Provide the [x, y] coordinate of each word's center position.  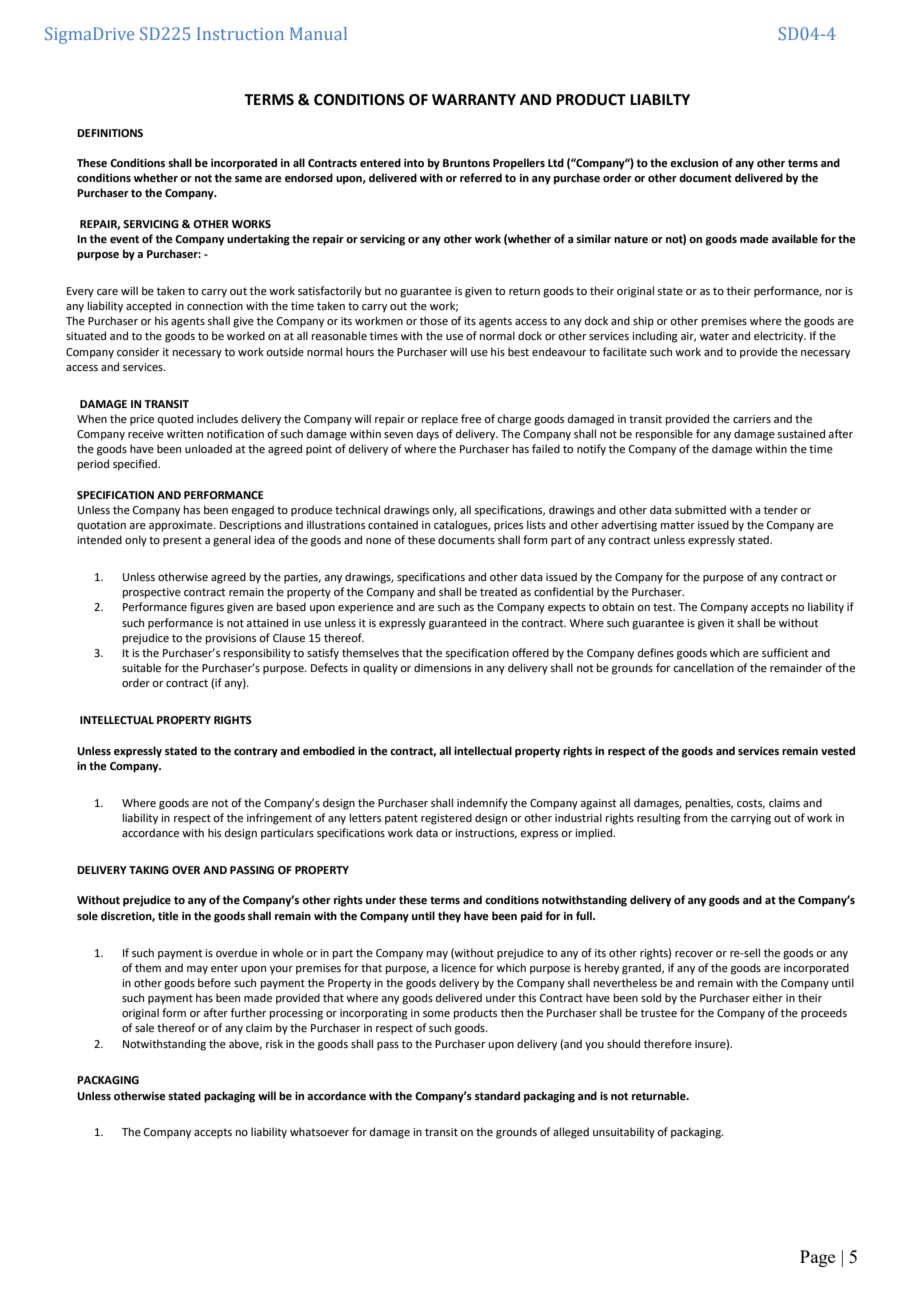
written [185, 434]
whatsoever [319, 1131]
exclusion [694, 162]
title [168, 915]
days [428, 435]
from [695, 817]
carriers [752, 419]
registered [446, 819]
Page [817, 1258]
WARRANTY [474, 99]
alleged [571, 1133]
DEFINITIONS [110, 133]
